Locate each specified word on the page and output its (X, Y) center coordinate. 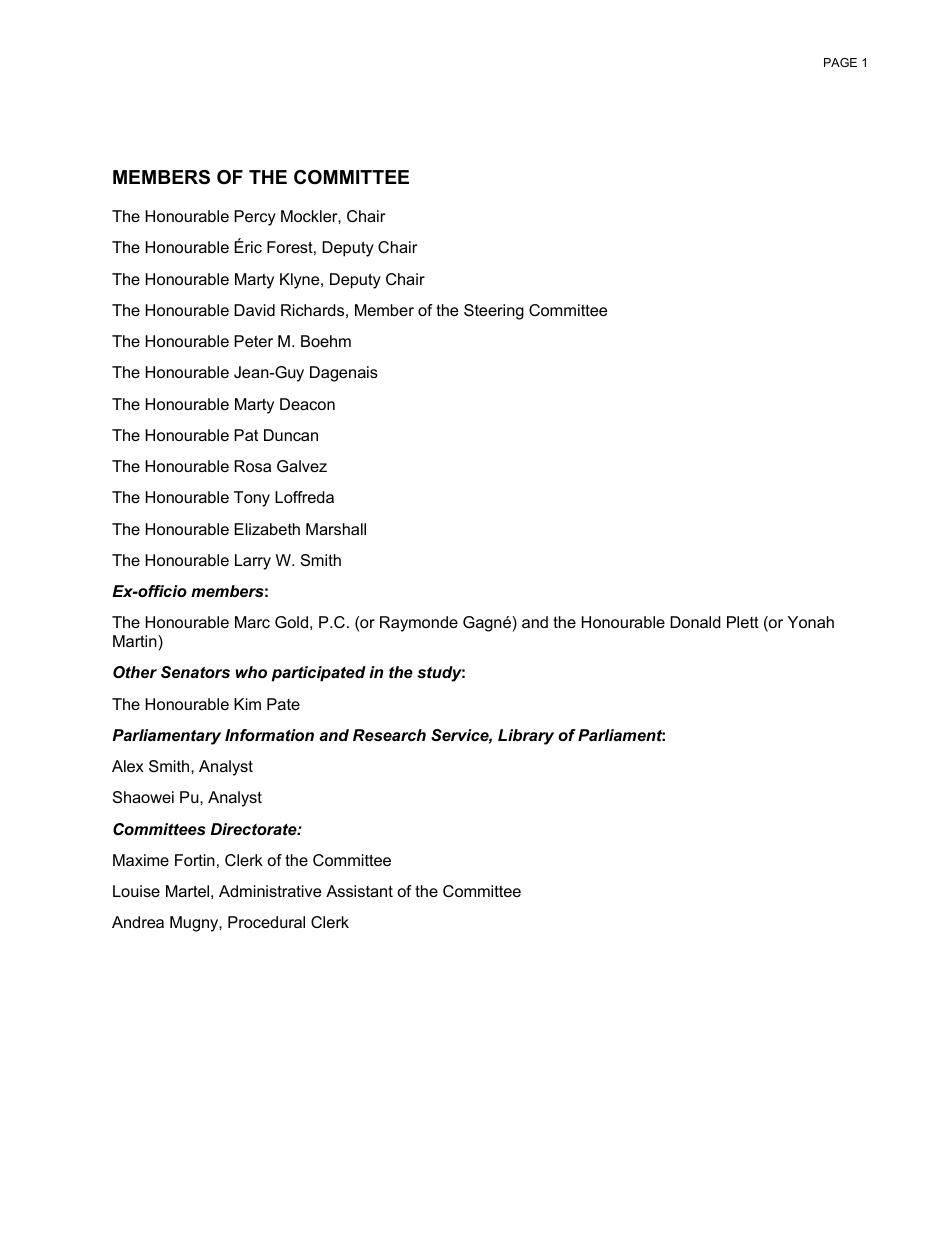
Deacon (307, 404)
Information (269, 735)
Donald (695, 622)
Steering (494, 312)
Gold (291, 622)
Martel (187, 891)
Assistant (359, 891)
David (254, 310)
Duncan (291, 435)
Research (389, 735)
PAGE (840, 62)
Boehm (326, 341)
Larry (253, 562)
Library (526, 737)
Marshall (336, 529)
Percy (255, 218)
